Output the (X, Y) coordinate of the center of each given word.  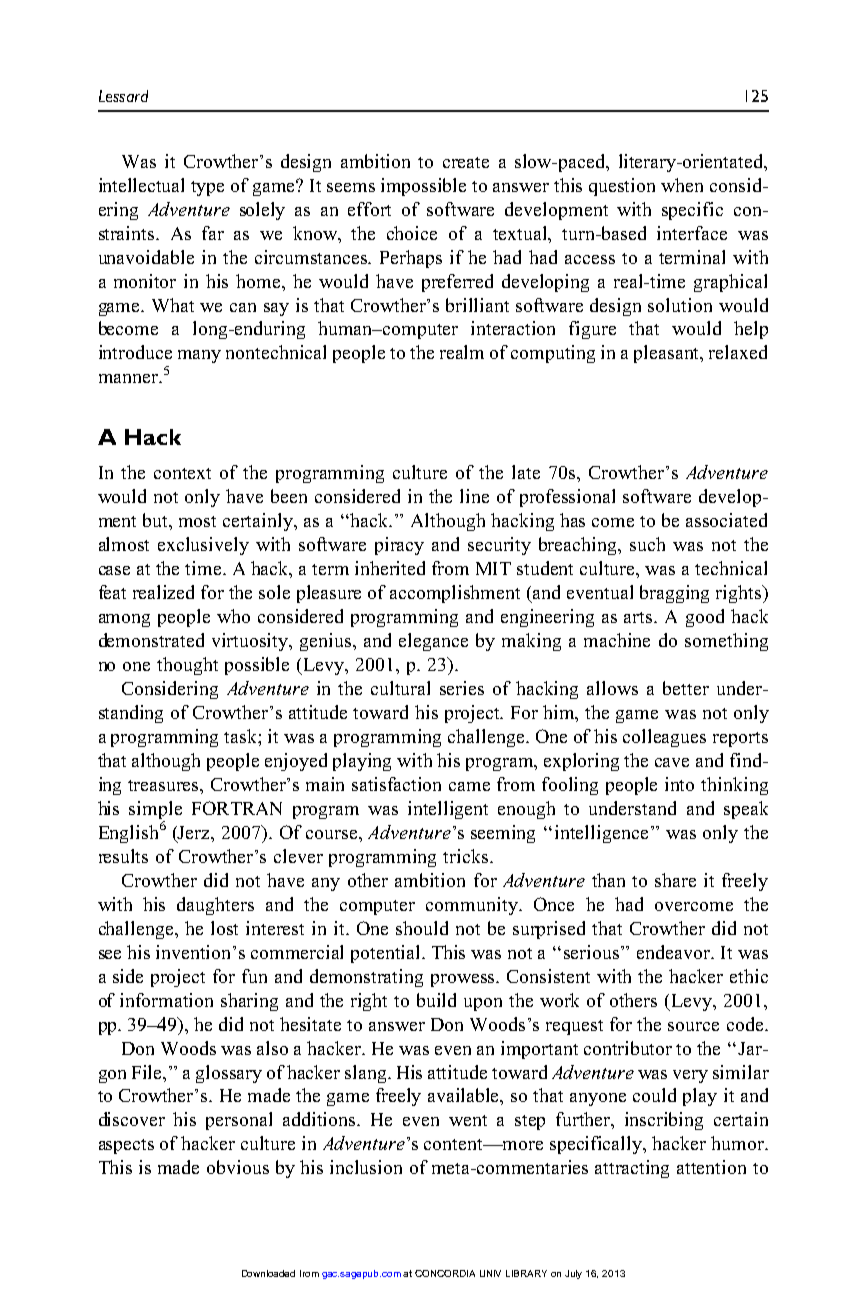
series (462, 688)
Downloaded (268, 1273)
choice (412, 233)
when (682, 185)
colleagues (664, 738)
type (207, 188)
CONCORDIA (445, 1273)
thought (187, 666)
